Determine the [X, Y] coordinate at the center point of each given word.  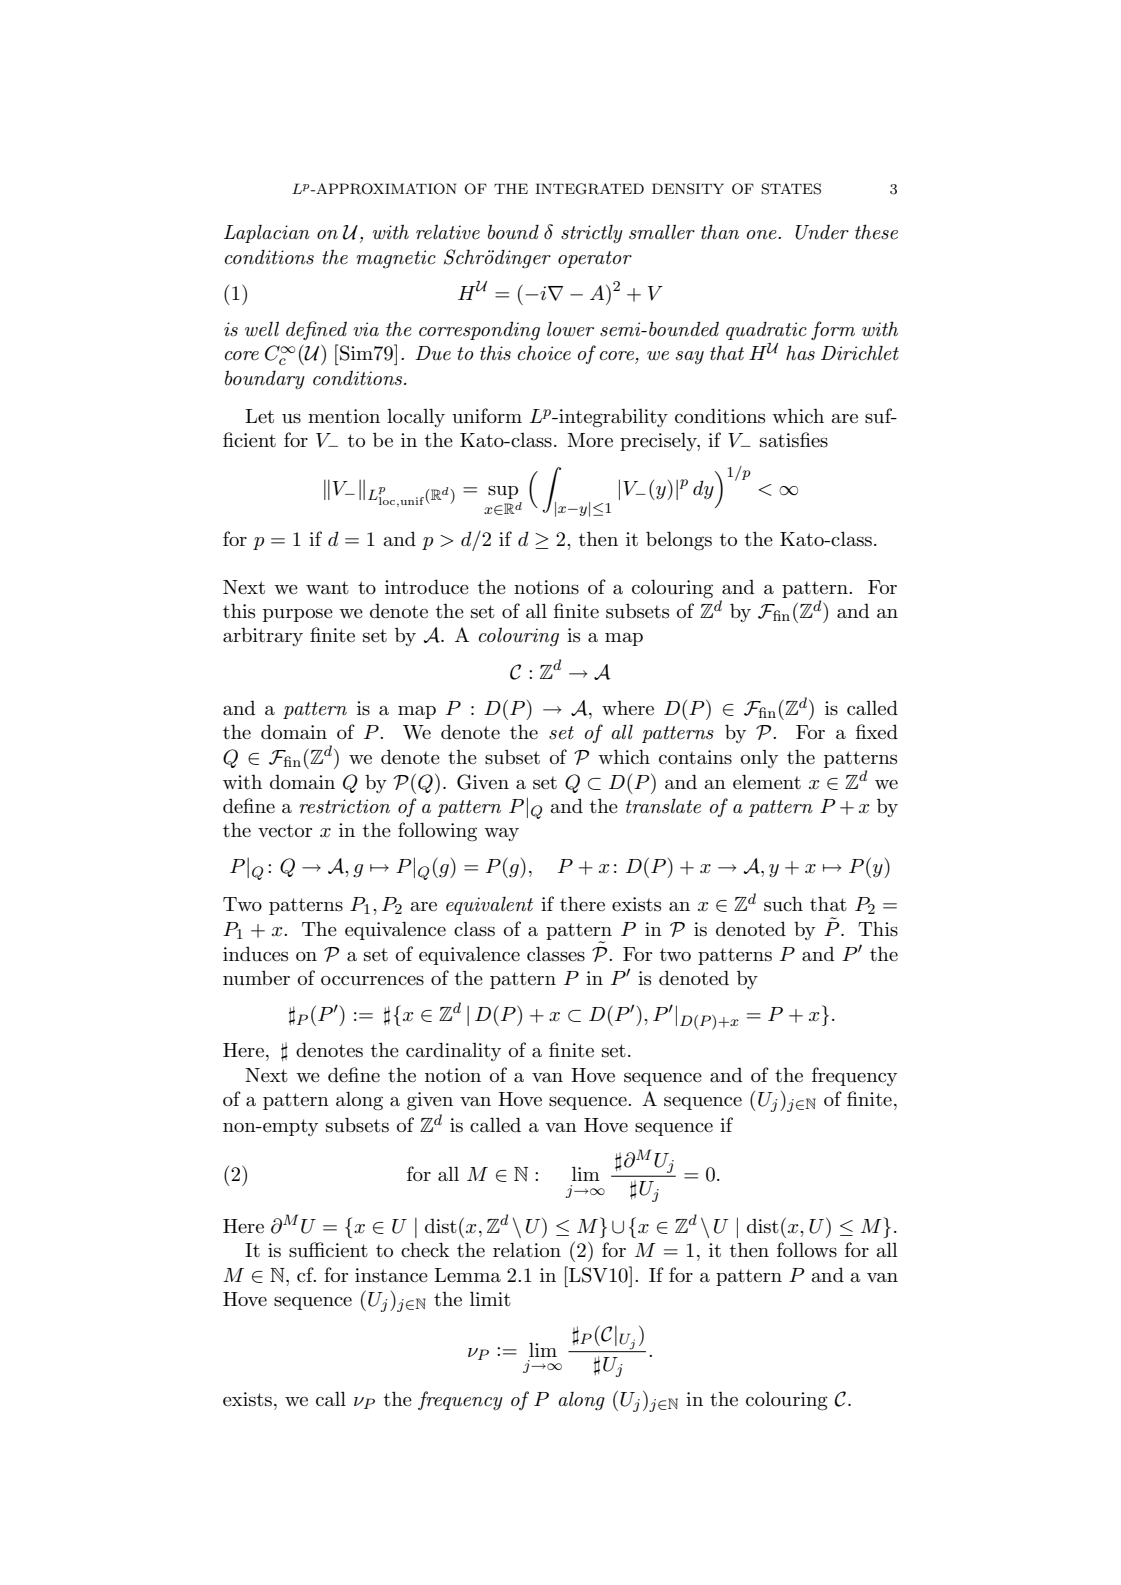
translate [663, 806]
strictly [592, 234]
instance [391, 1275]
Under [822, 232]
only [759, 759]
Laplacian [267, 234]
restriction [344, 806]
